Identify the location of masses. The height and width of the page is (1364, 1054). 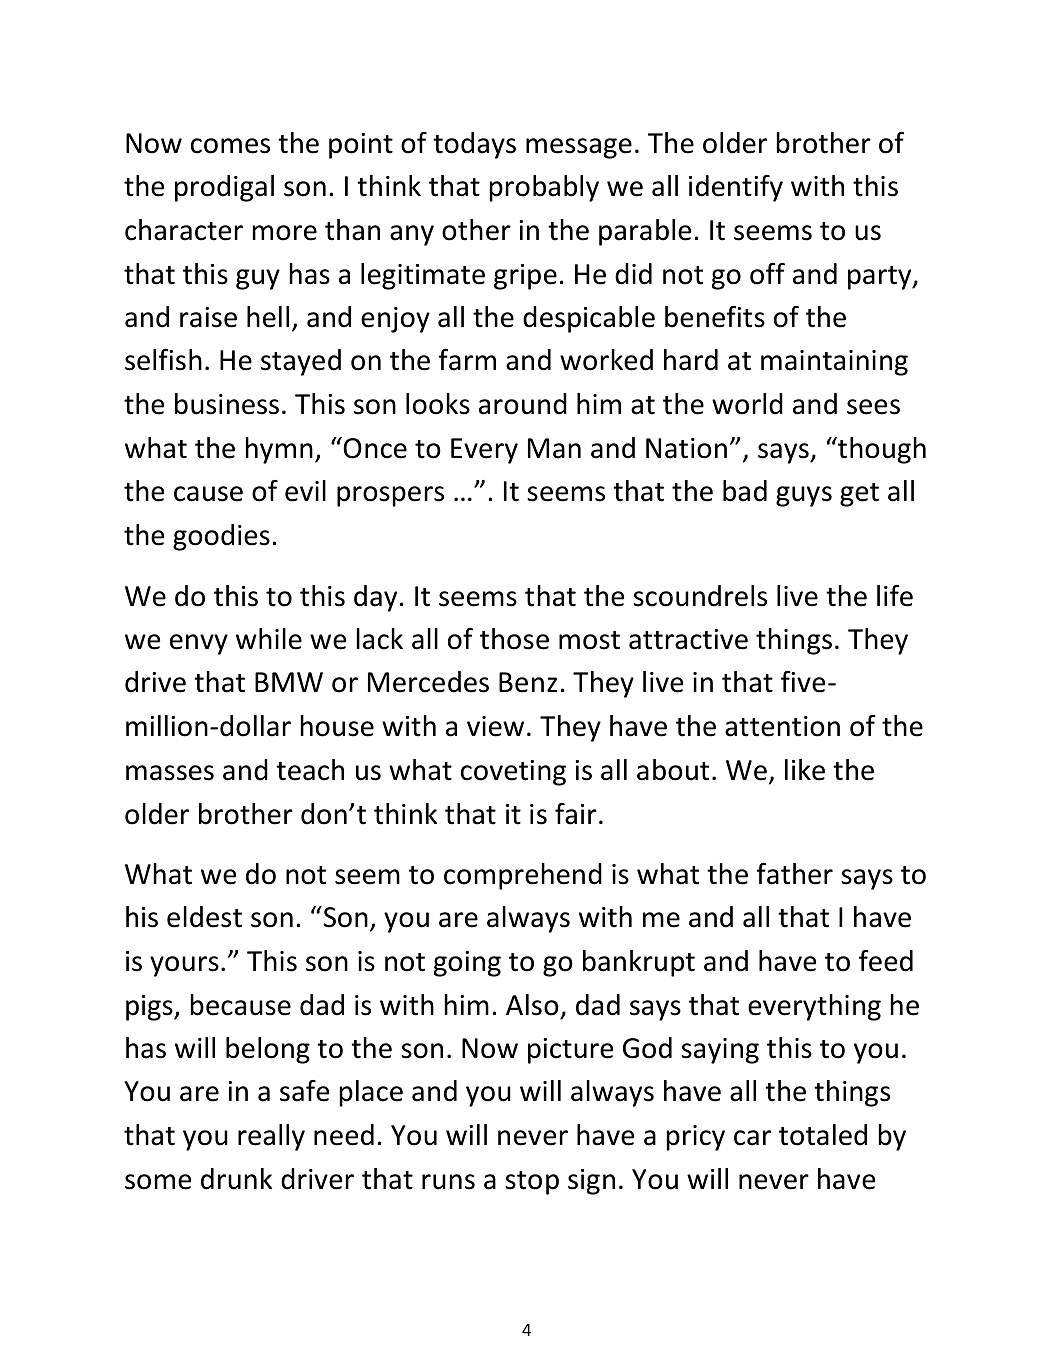
(170, 773).
